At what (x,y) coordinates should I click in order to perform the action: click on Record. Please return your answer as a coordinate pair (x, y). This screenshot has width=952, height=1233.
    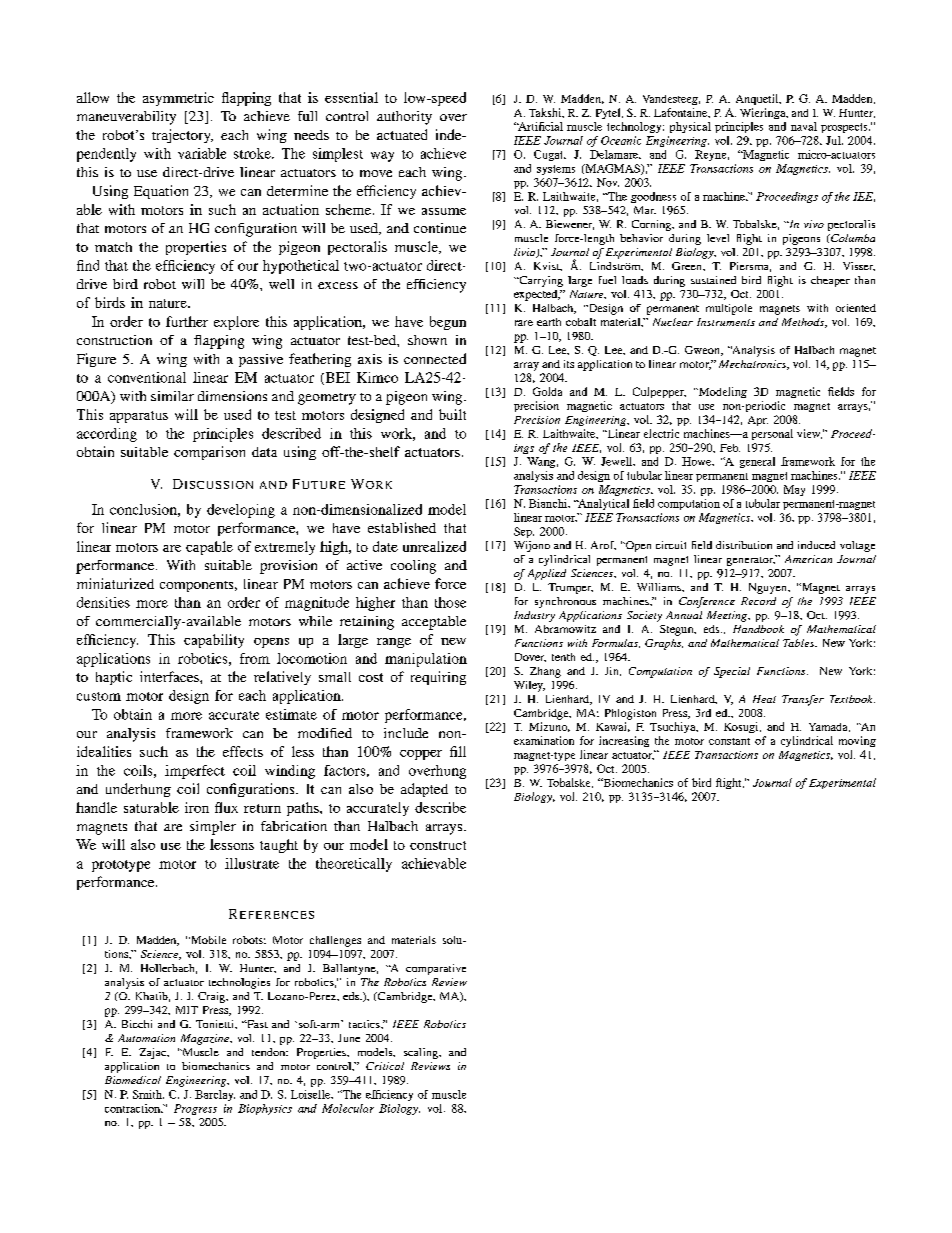
    Looking at the image, I should click on (758, 601).
